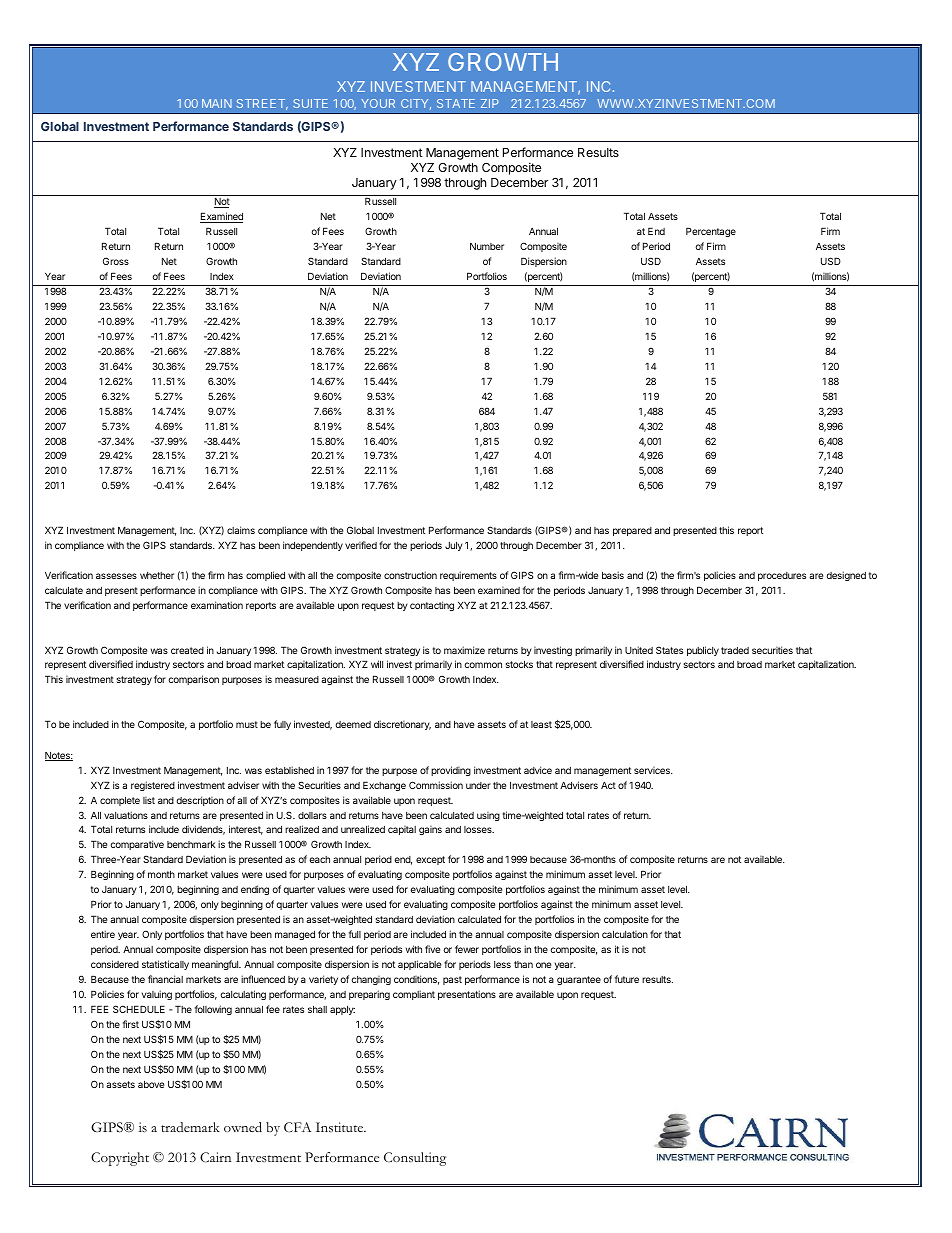 The width and height of the screenshot is (952, 1233). Describe the element at coordinates (190, 1127) in the screenshot. I see `trademark` at that location.
